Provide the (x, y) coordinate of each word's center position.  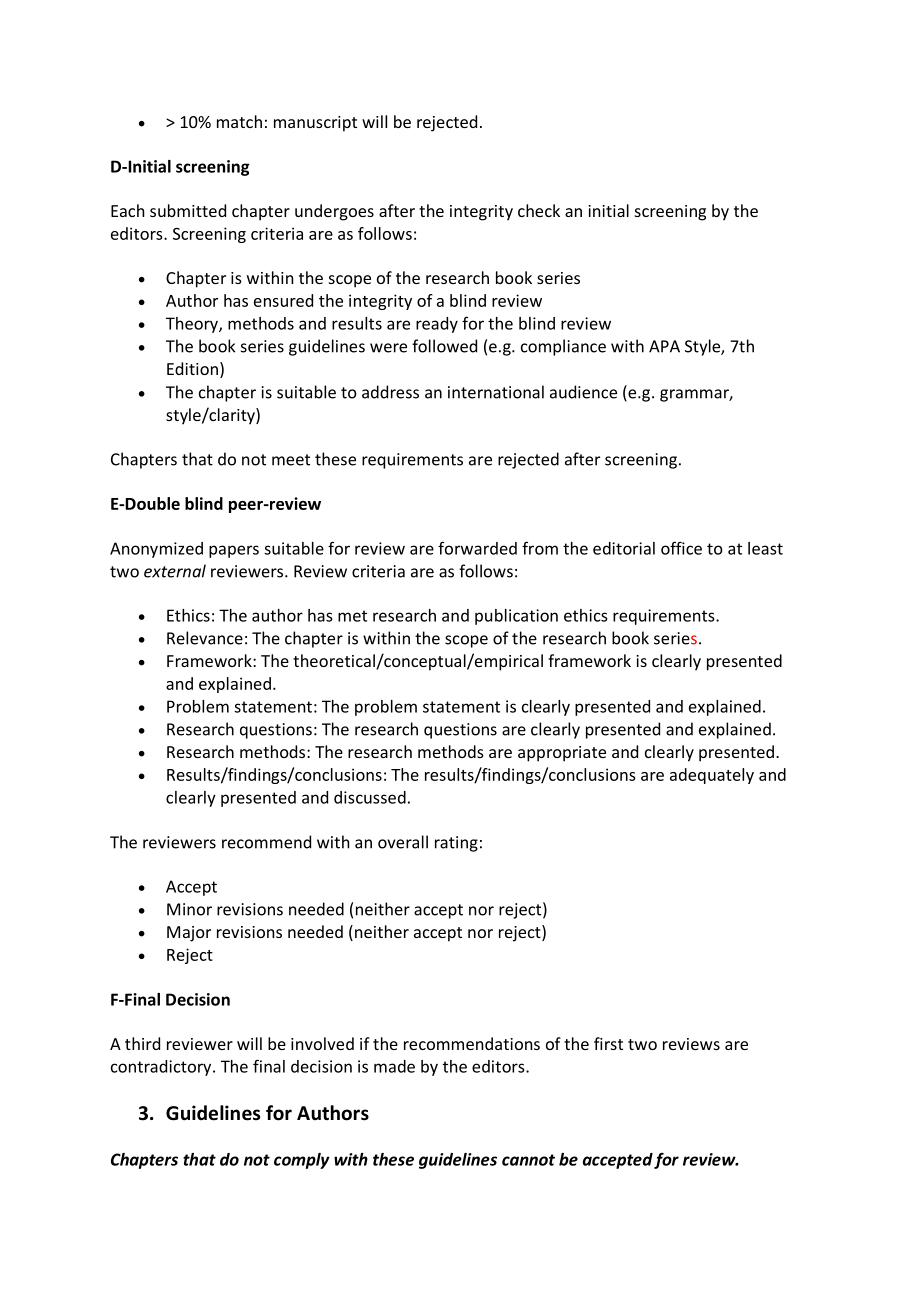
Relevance (205, 638)
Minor (189, 909)
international (496, 392)
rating (456, 844)
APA (664, 346)
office (681, 548)
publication (516, 617)
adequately (712, 776)
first (608, 1043)
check (539, 210)
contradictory (162, 1068)
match (239, 121)
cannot (528, 1160)
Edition (192, 368)
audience (583, 392)
